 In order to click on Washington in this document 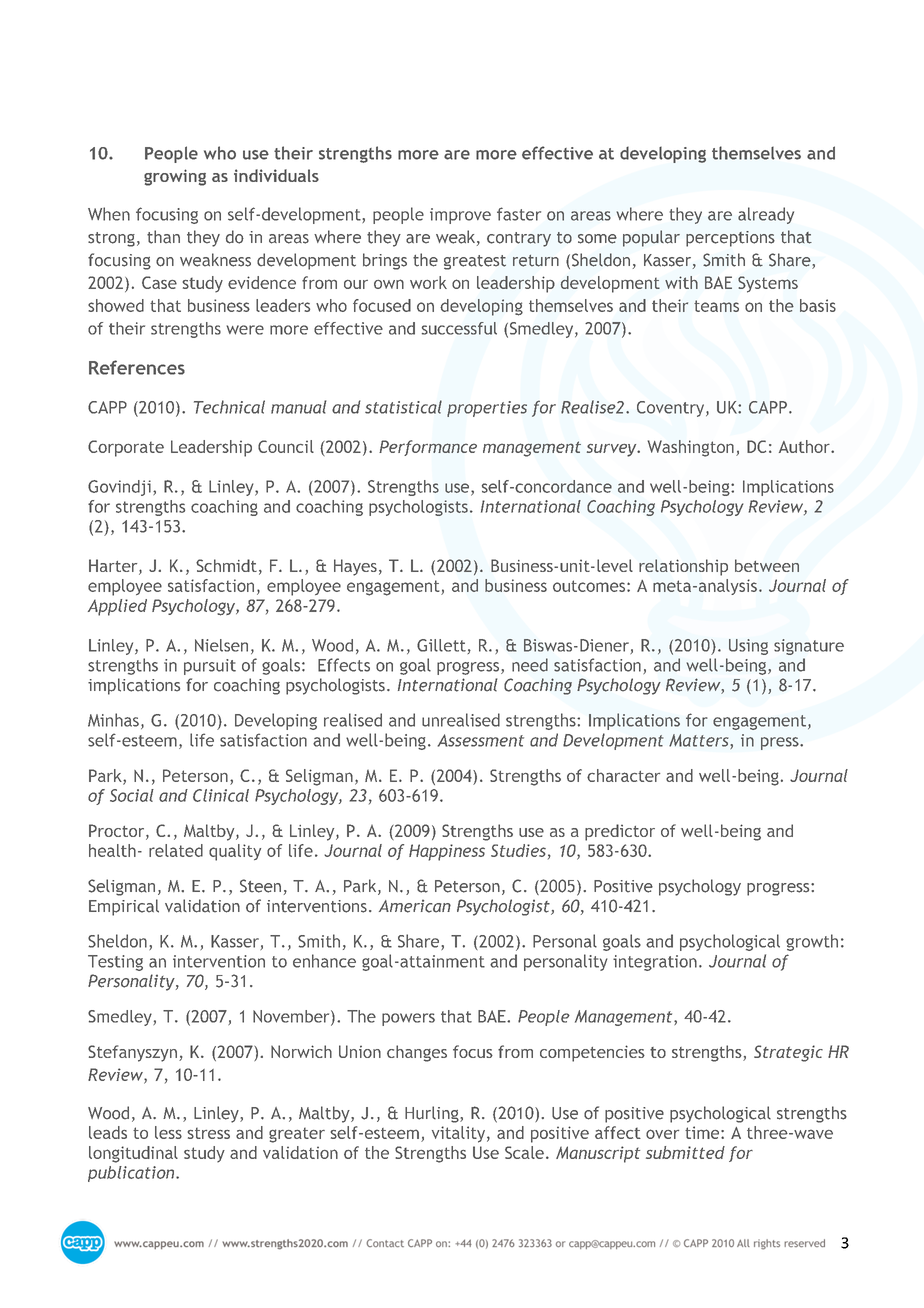, I will do `click(691, 448)`.
